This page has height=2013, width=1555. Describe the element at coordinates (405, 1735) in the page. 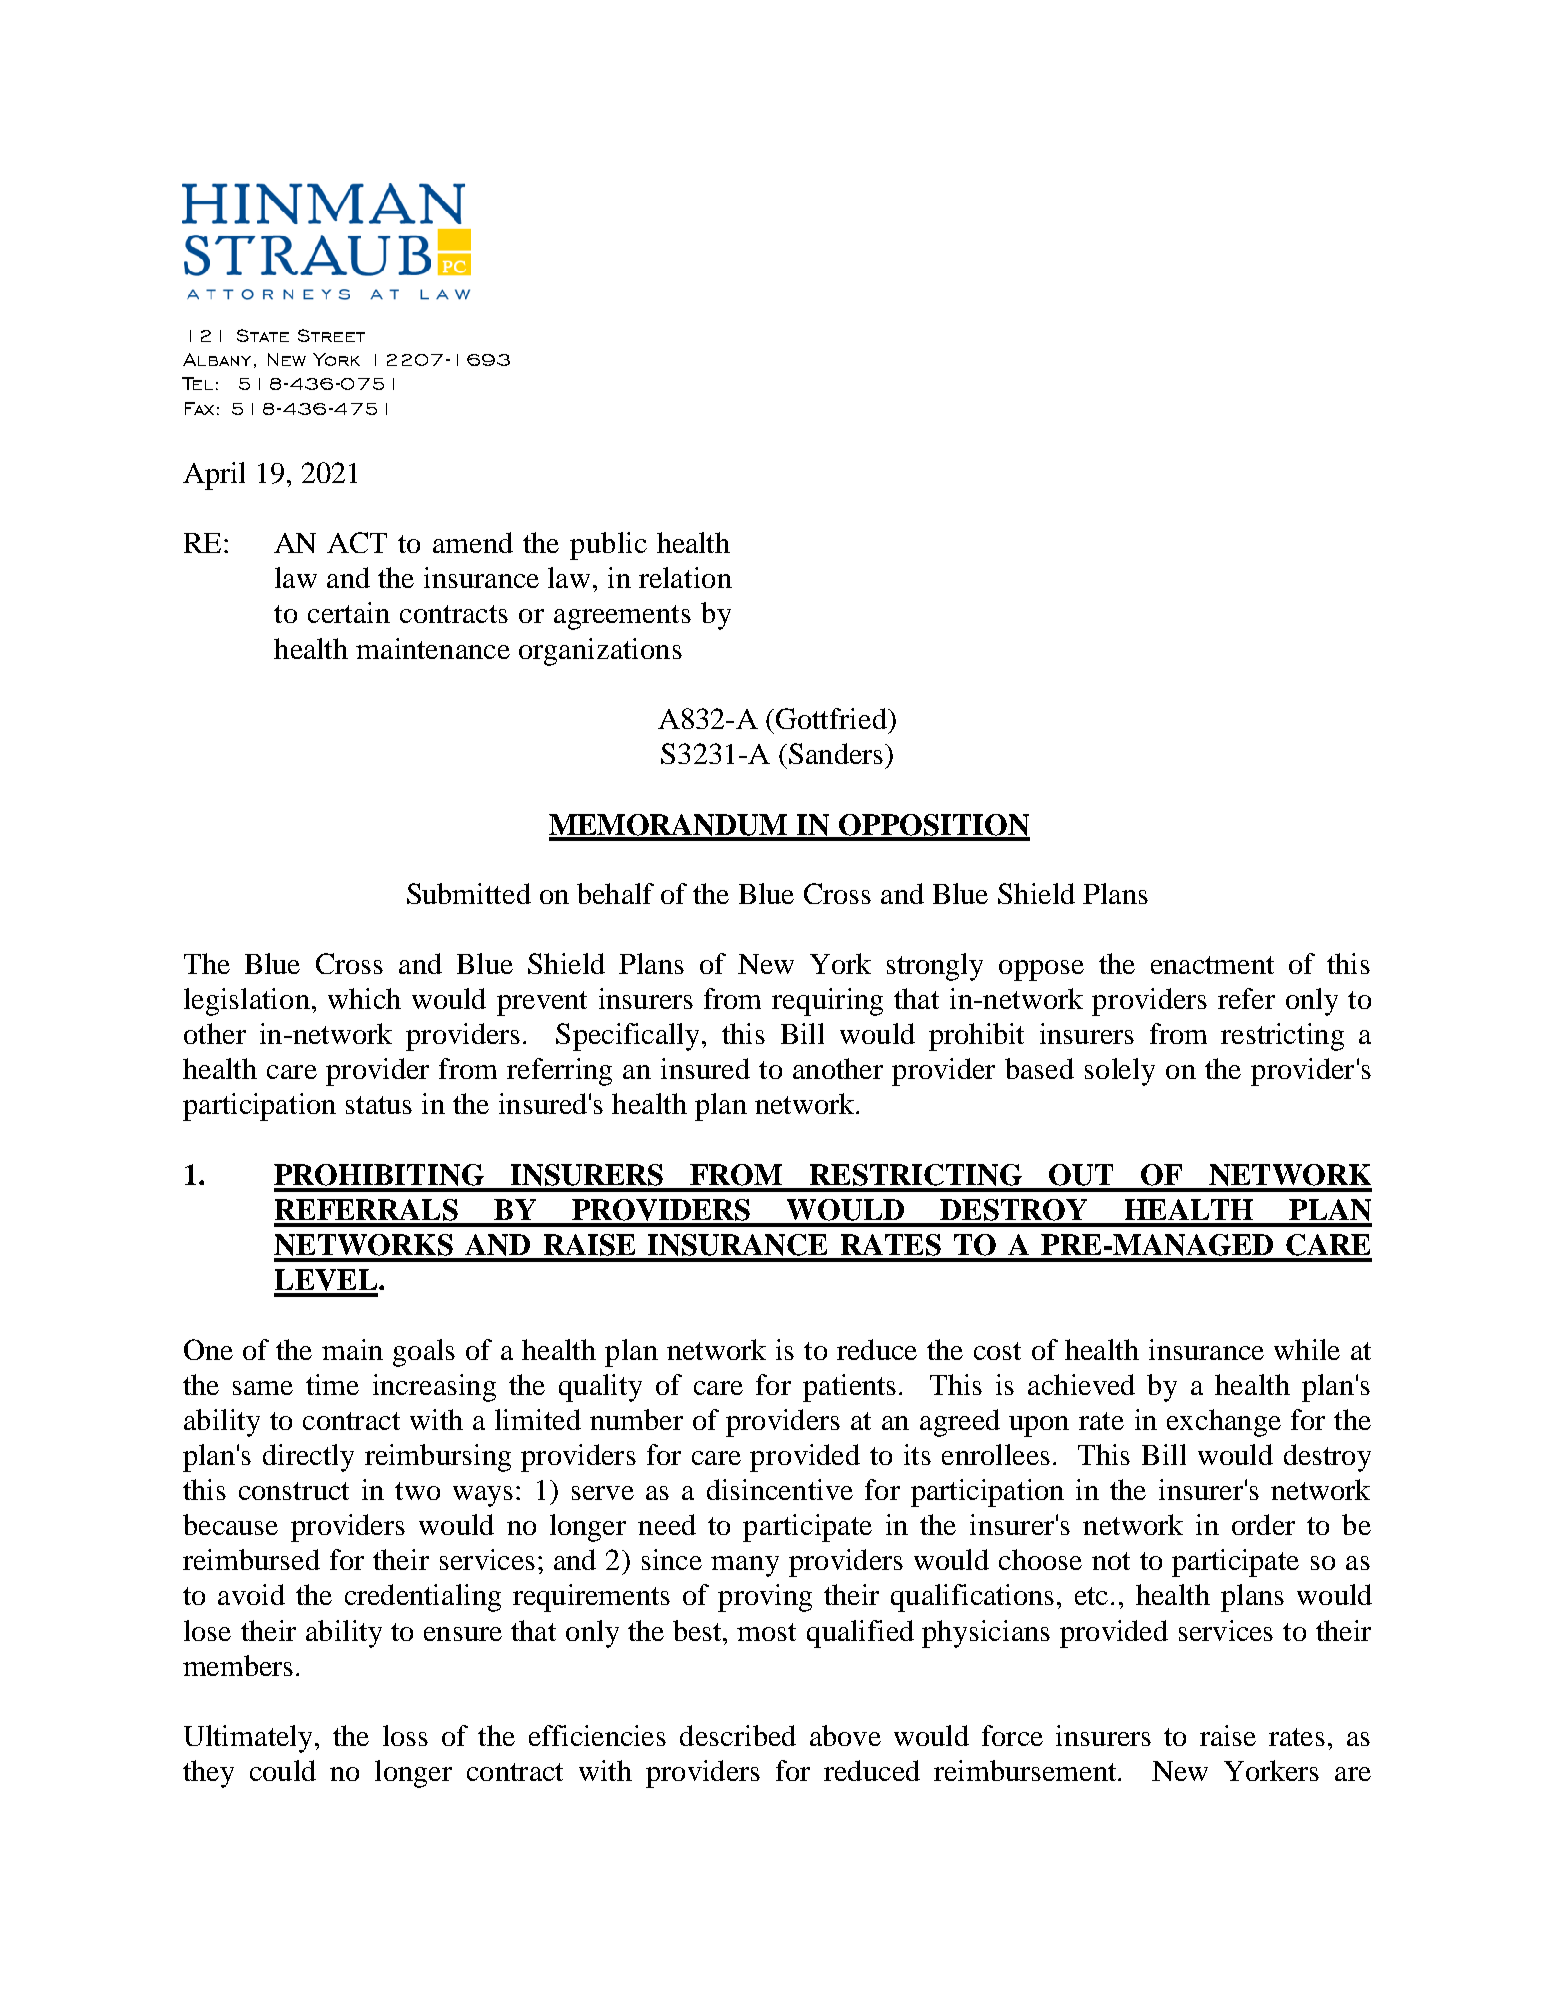

I see `loss` at that location.
